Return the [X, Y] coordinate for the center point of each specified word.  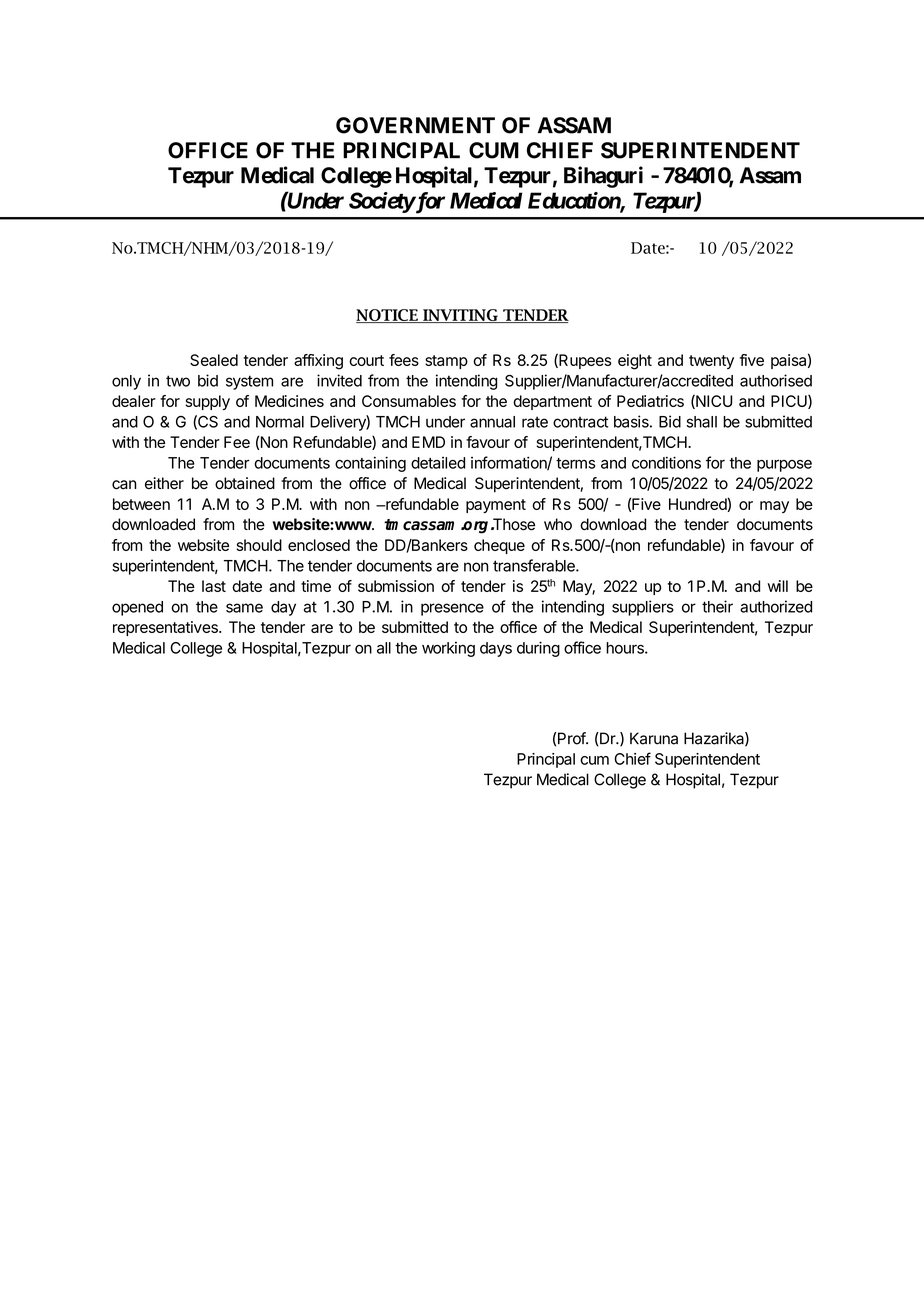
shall [701, 422]
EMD [428, 442]
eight [635, 362]
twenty [711, 362]
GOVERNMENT [415, 125]
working [448, 649]
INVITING [460, 316]
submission [396, 586]
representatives [166, 628]
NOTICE [388, 316]
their [717, 606]
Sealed [214, 360]
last [214, 586]
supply [208, 402]
